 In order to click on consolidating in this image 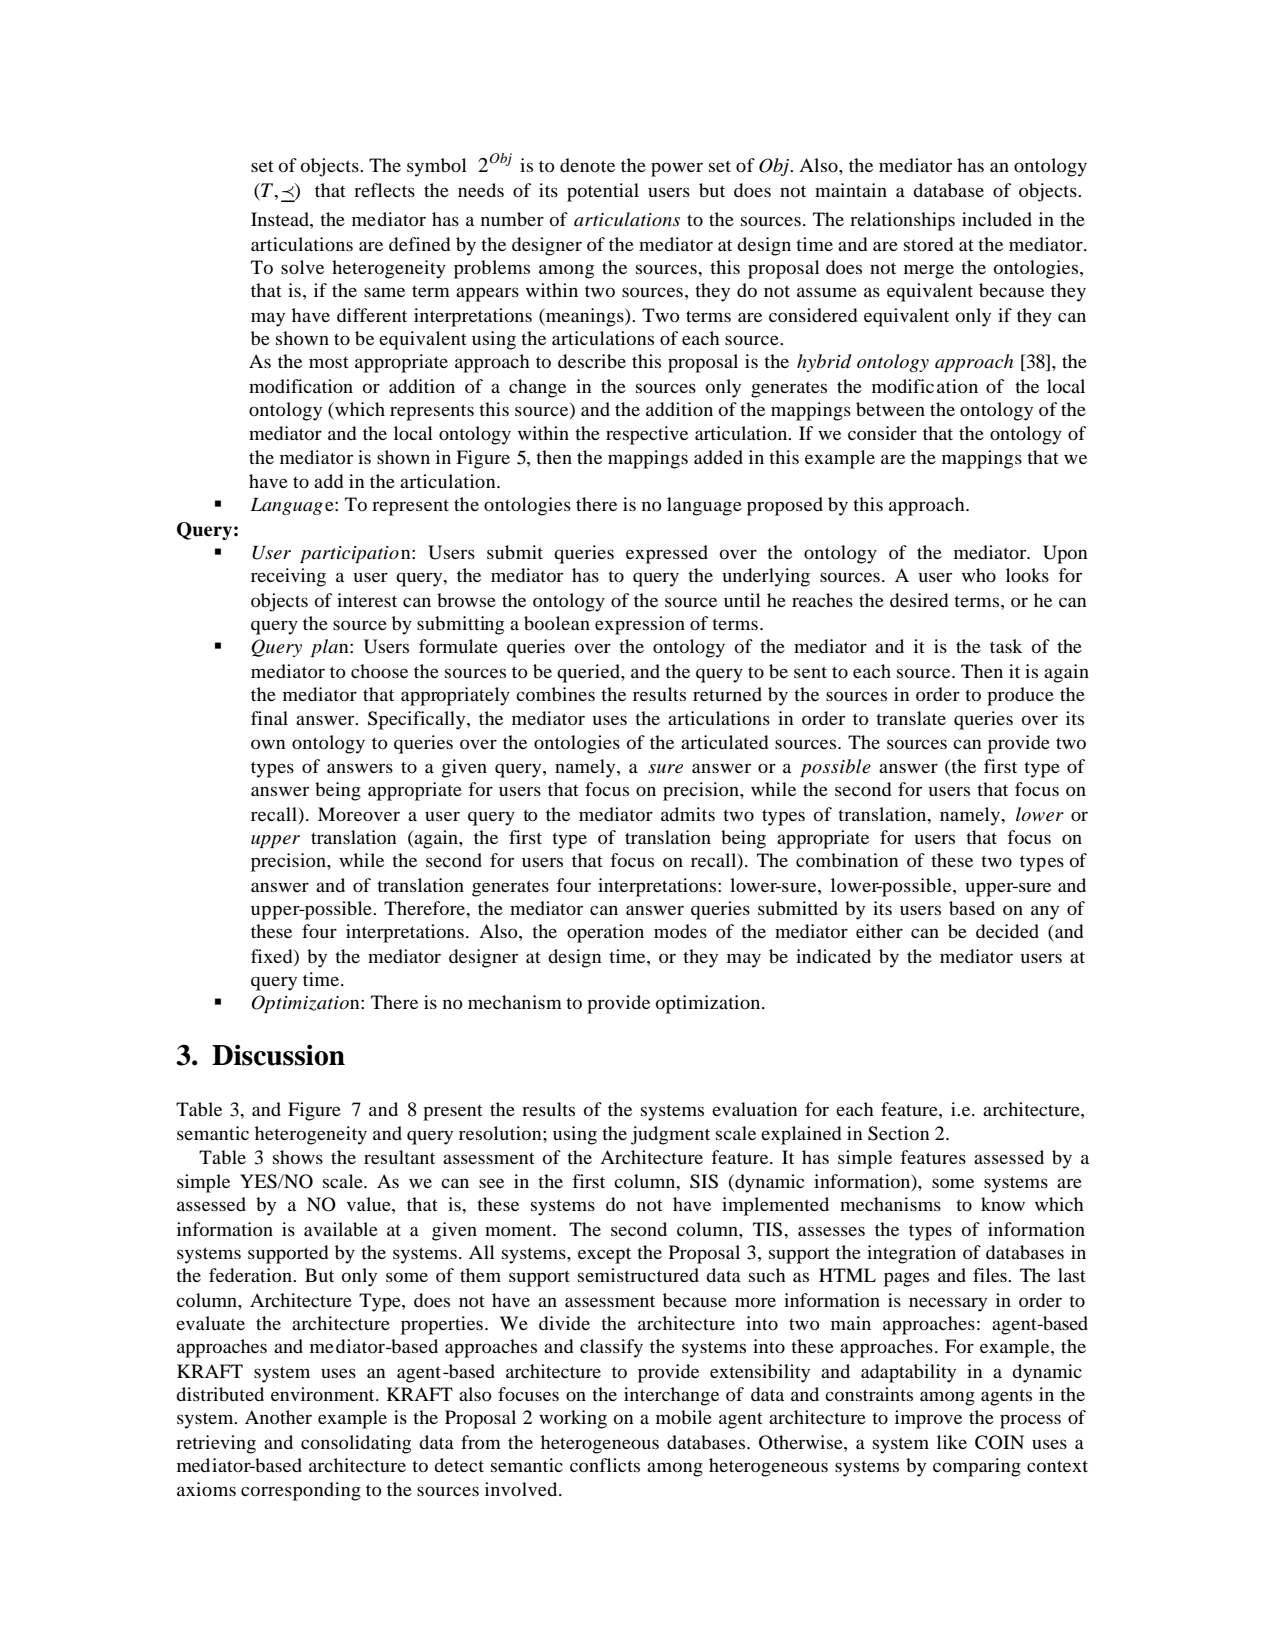, I will do `click(356, 1444)`.
